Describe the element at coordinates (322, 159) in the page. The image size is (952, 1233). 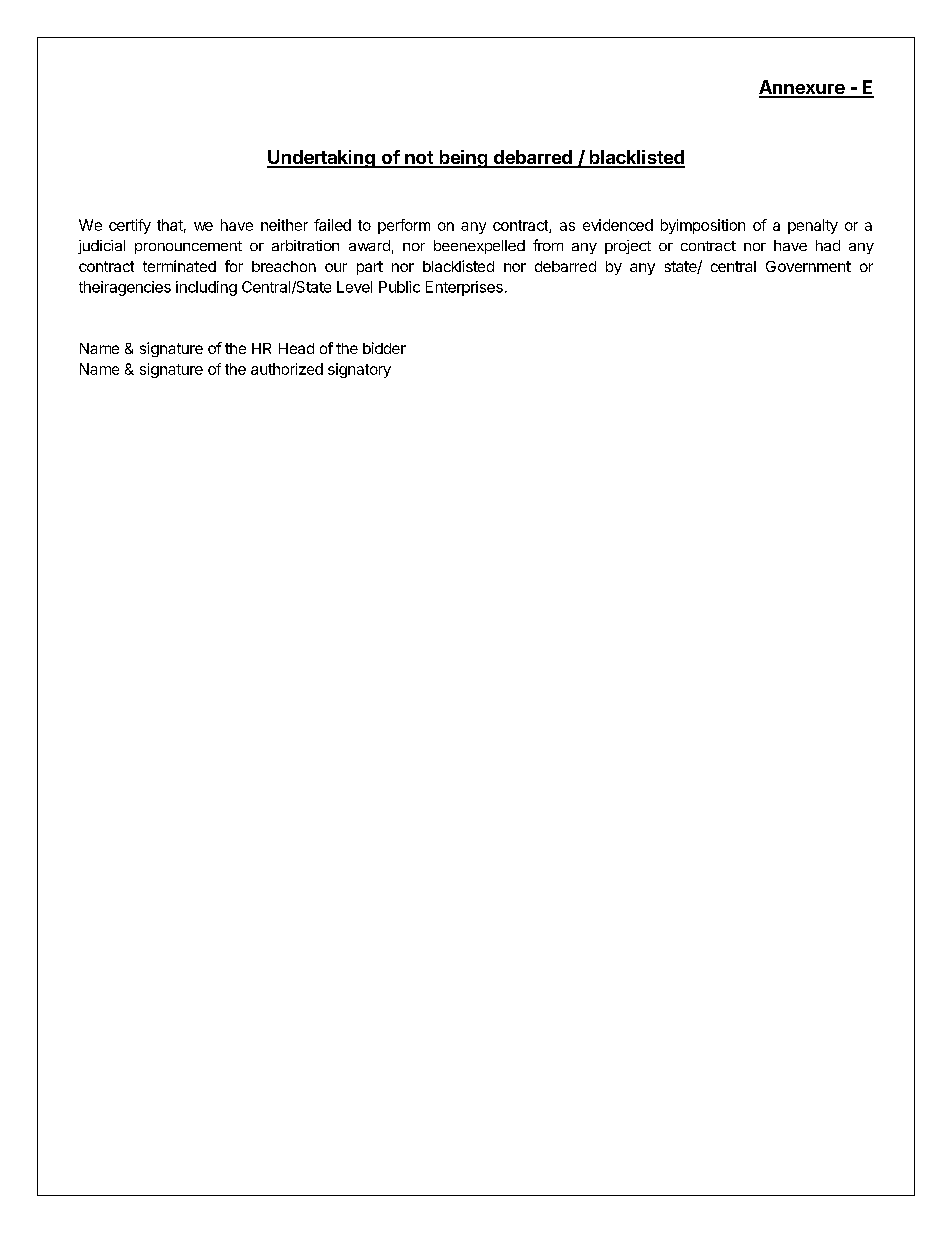
I see `Undertaking` at that location.
